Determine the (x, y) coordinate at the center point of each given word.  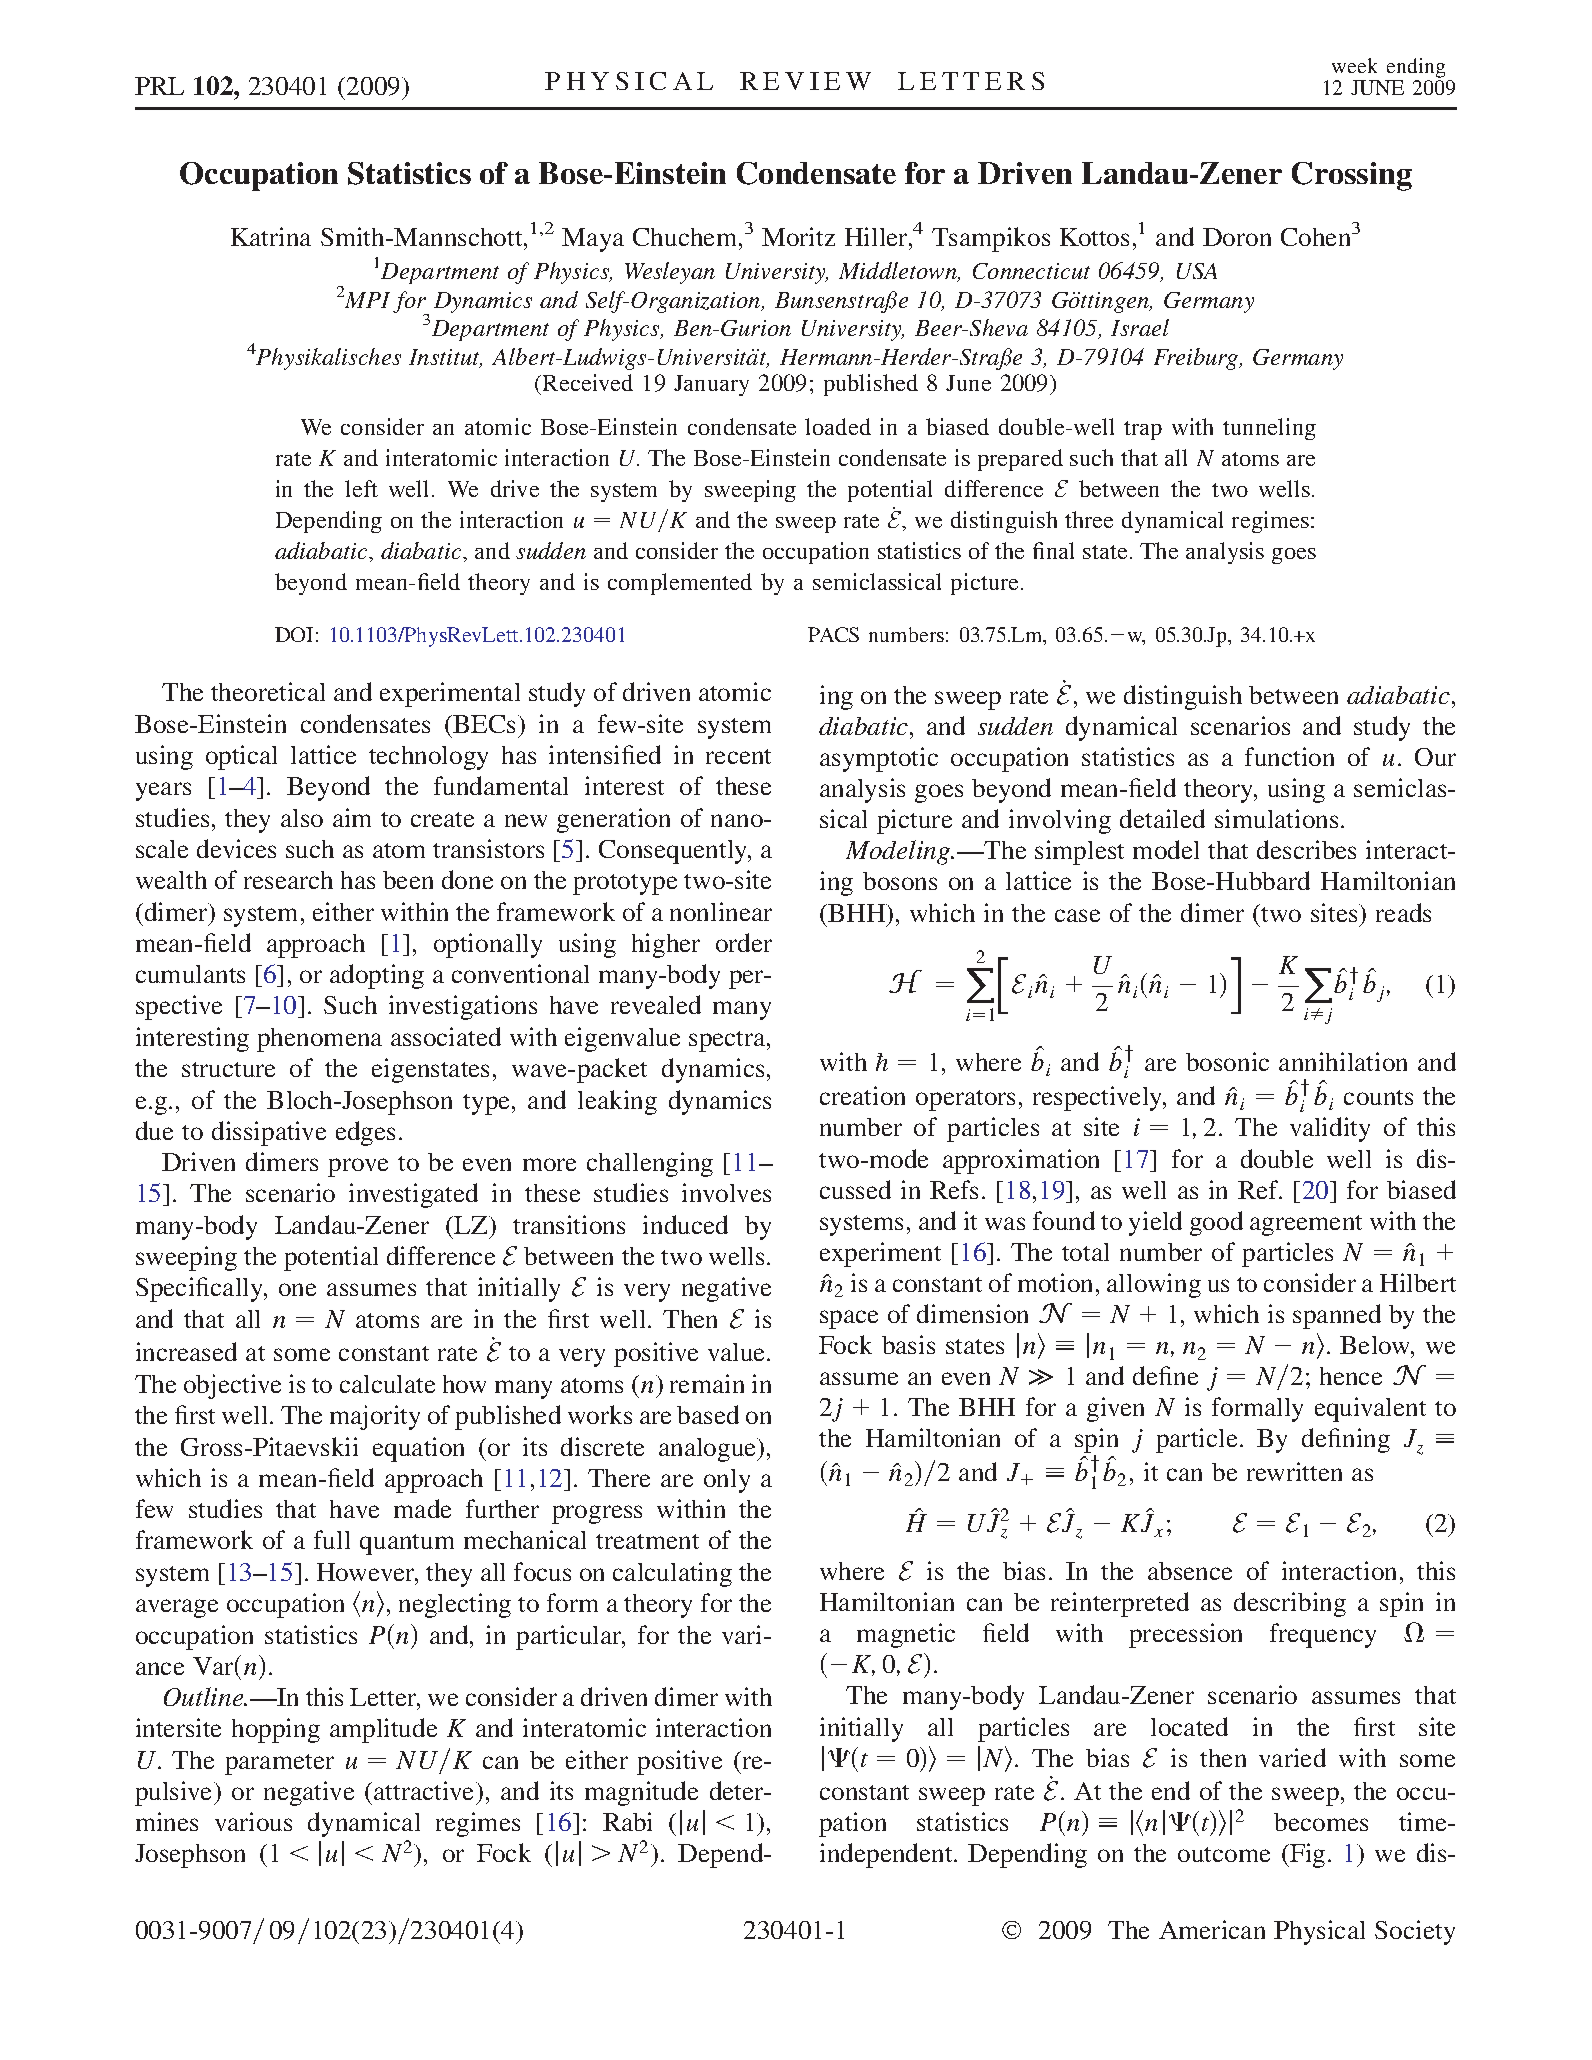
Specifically (201, 1289)
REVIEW (805, 81)
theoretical (268, 691)
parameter (279, 1764)
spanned (1337, 1316)
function (1289, 756)
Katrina (271, 236)
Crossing (1352, 176)
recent (738, 756)
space (849, 1319)
